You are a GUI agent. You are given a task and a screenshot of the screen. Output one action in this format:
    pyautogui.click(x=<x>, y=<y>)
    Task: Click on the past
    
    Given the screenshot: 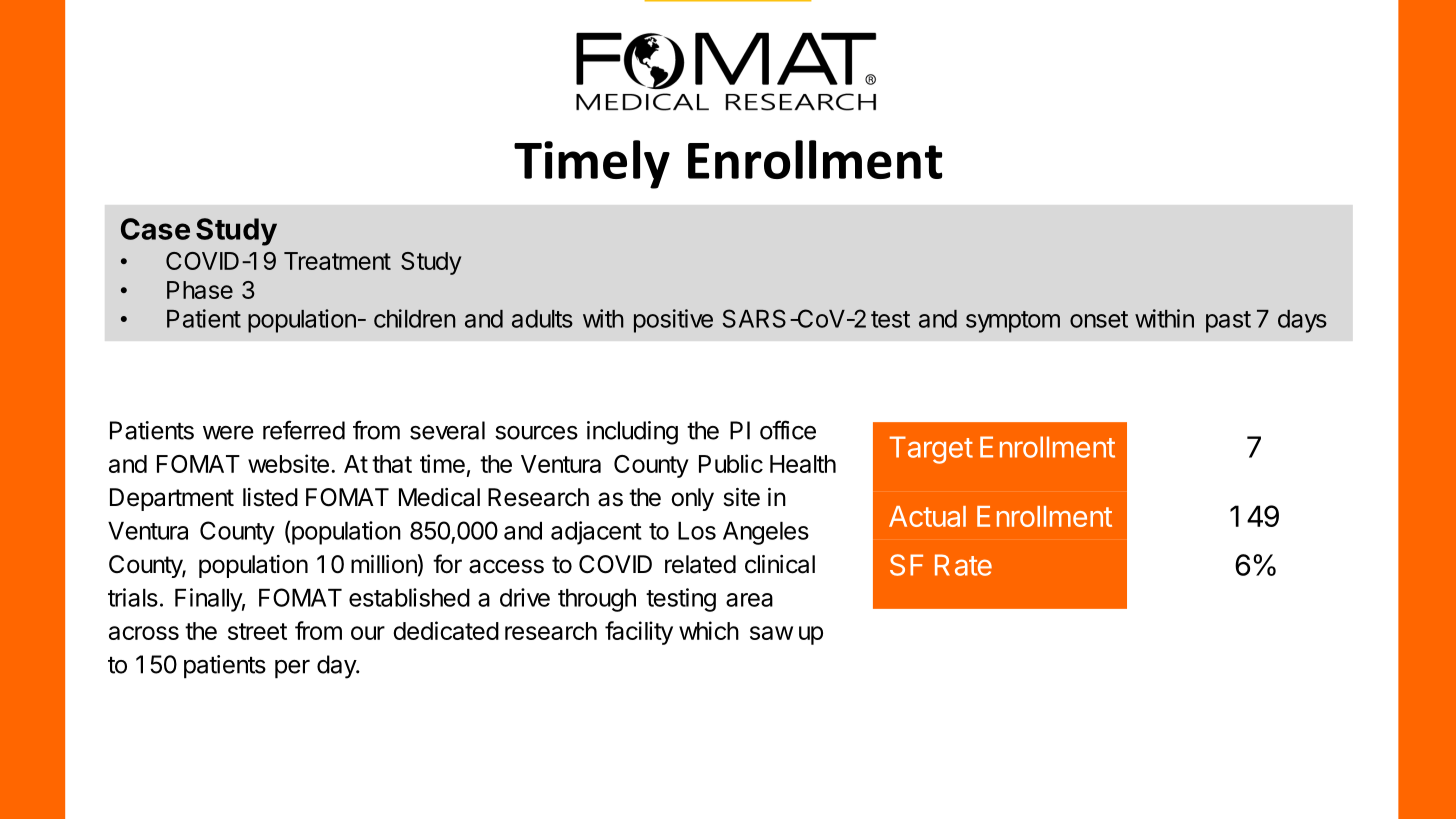 What is the action you would take?
    pyautogui.click(x=1228, y=322)
